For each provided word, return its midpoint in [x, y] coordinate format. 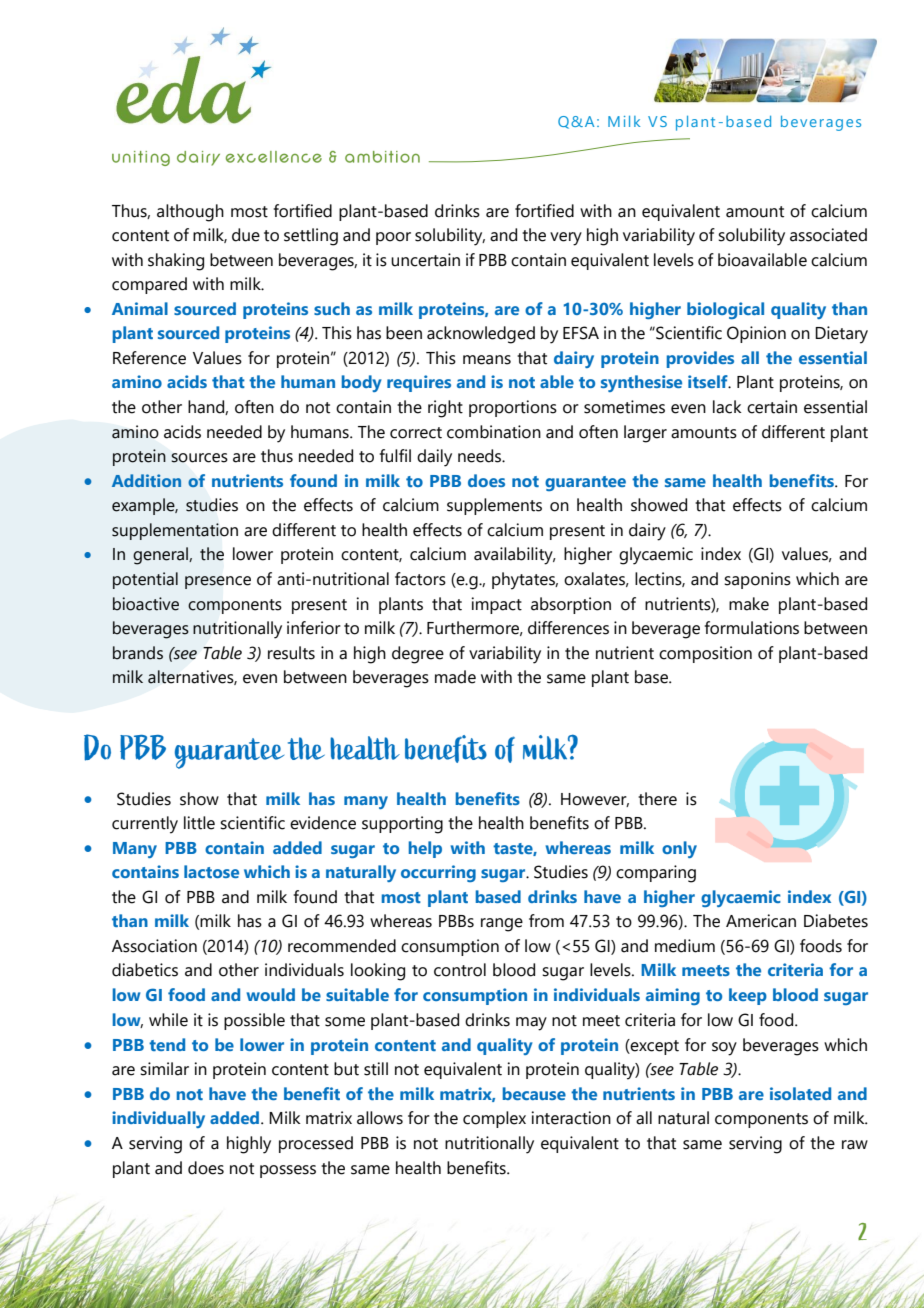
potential [145, 580]
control [460, 970]
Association [154, 946]
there [657, 799]
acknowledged [481, 335]
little [199, 823]
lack [727, 407]
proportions [513, 408]
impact [496, 605]
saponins [757, 580]
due [246, 235]
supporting [402, 825]
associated [828, 235]
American [761, 921]
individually [158, 1119]
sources [199, 458]
